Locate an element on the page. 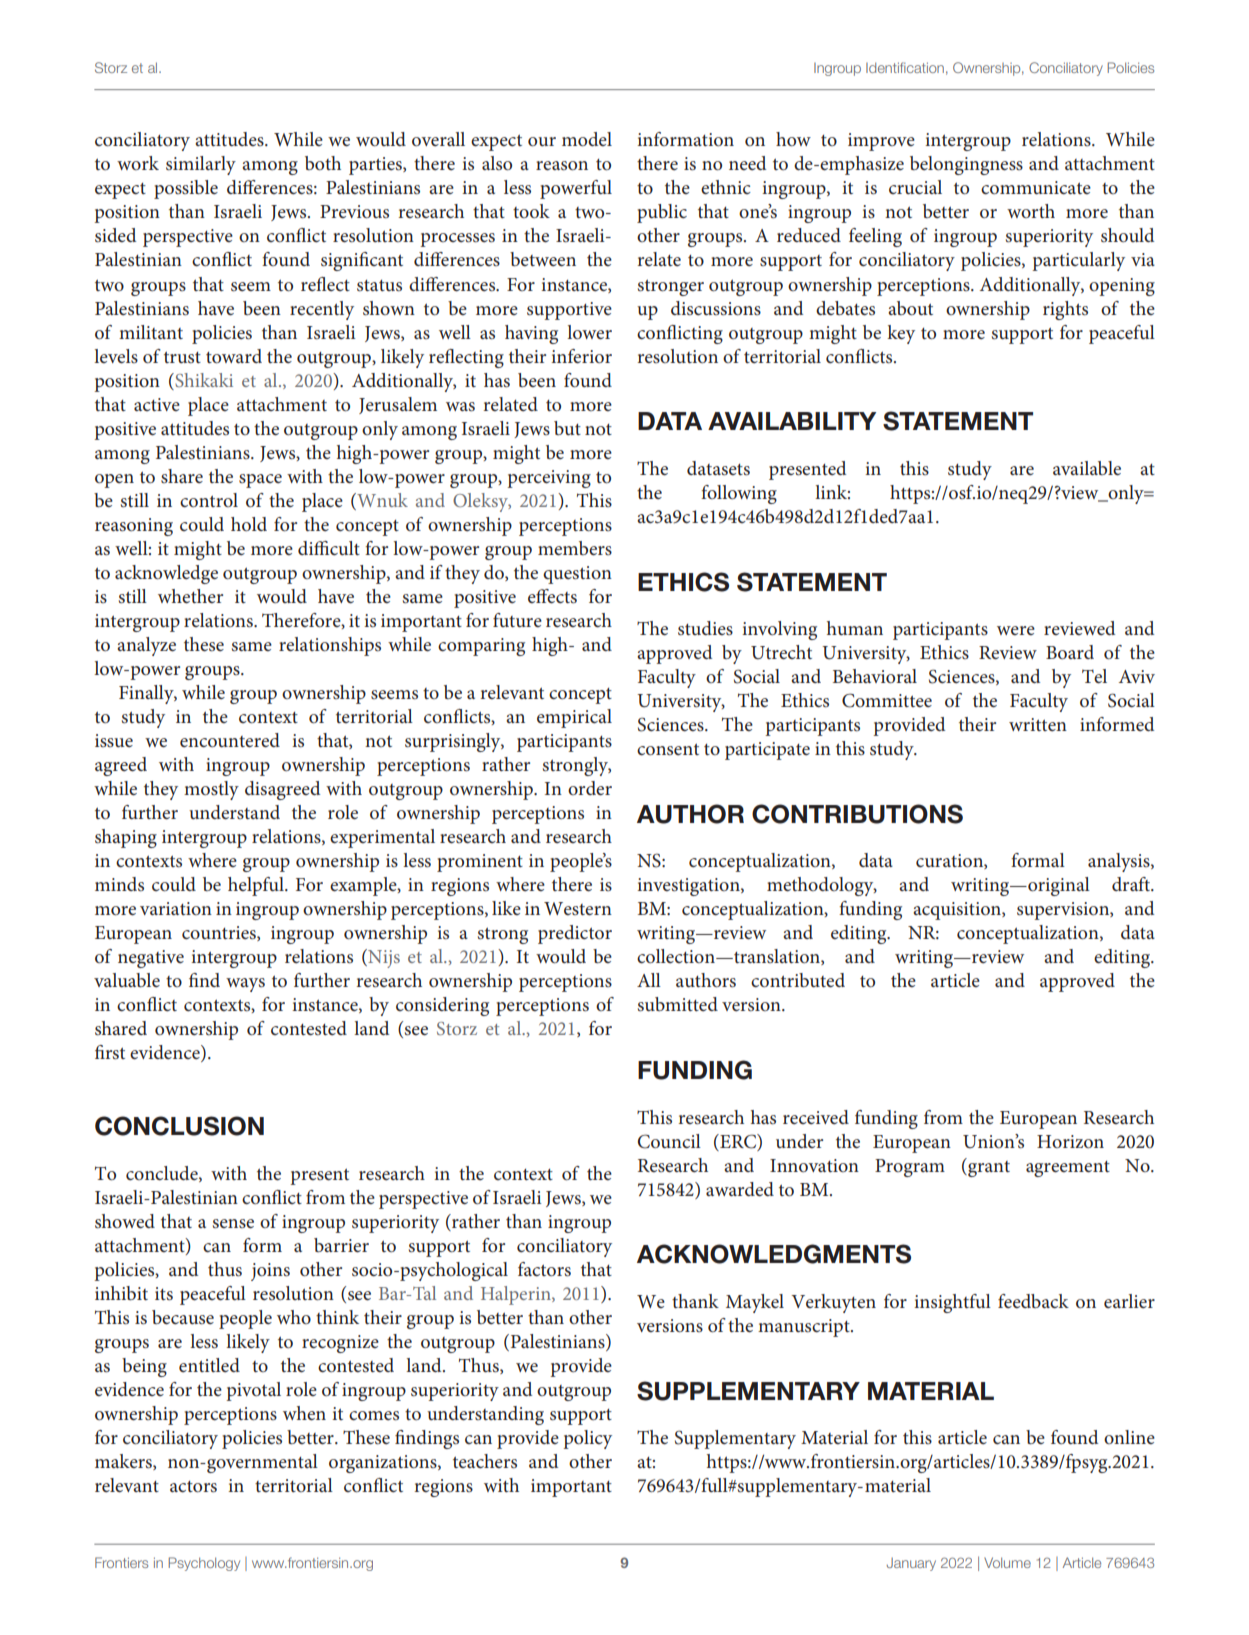  Psychology is located at coordinates (204, 1564).
